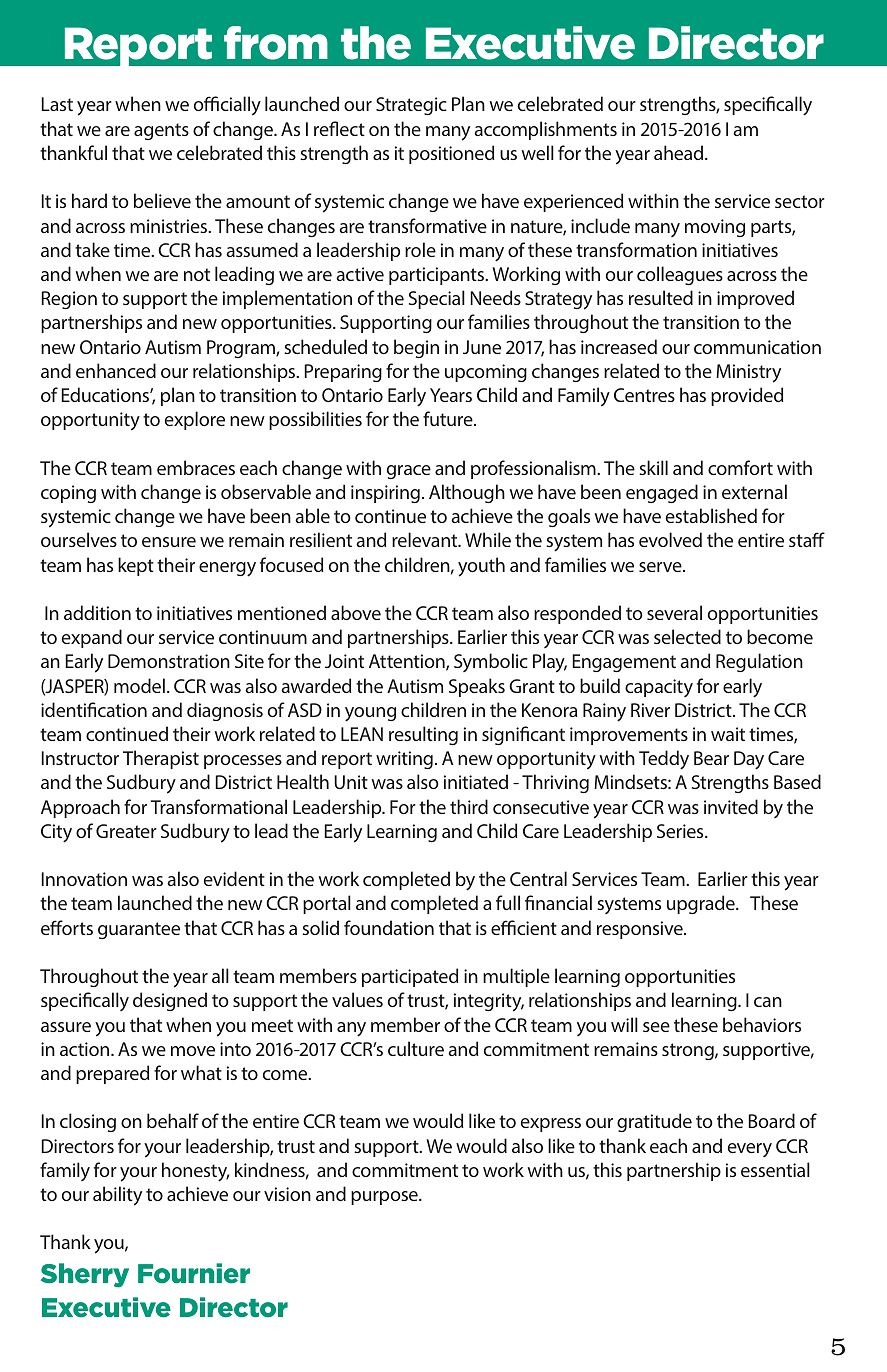 The height and width of the screenshot is (1372, 887). I want to click on Series, so click(681, 831).
